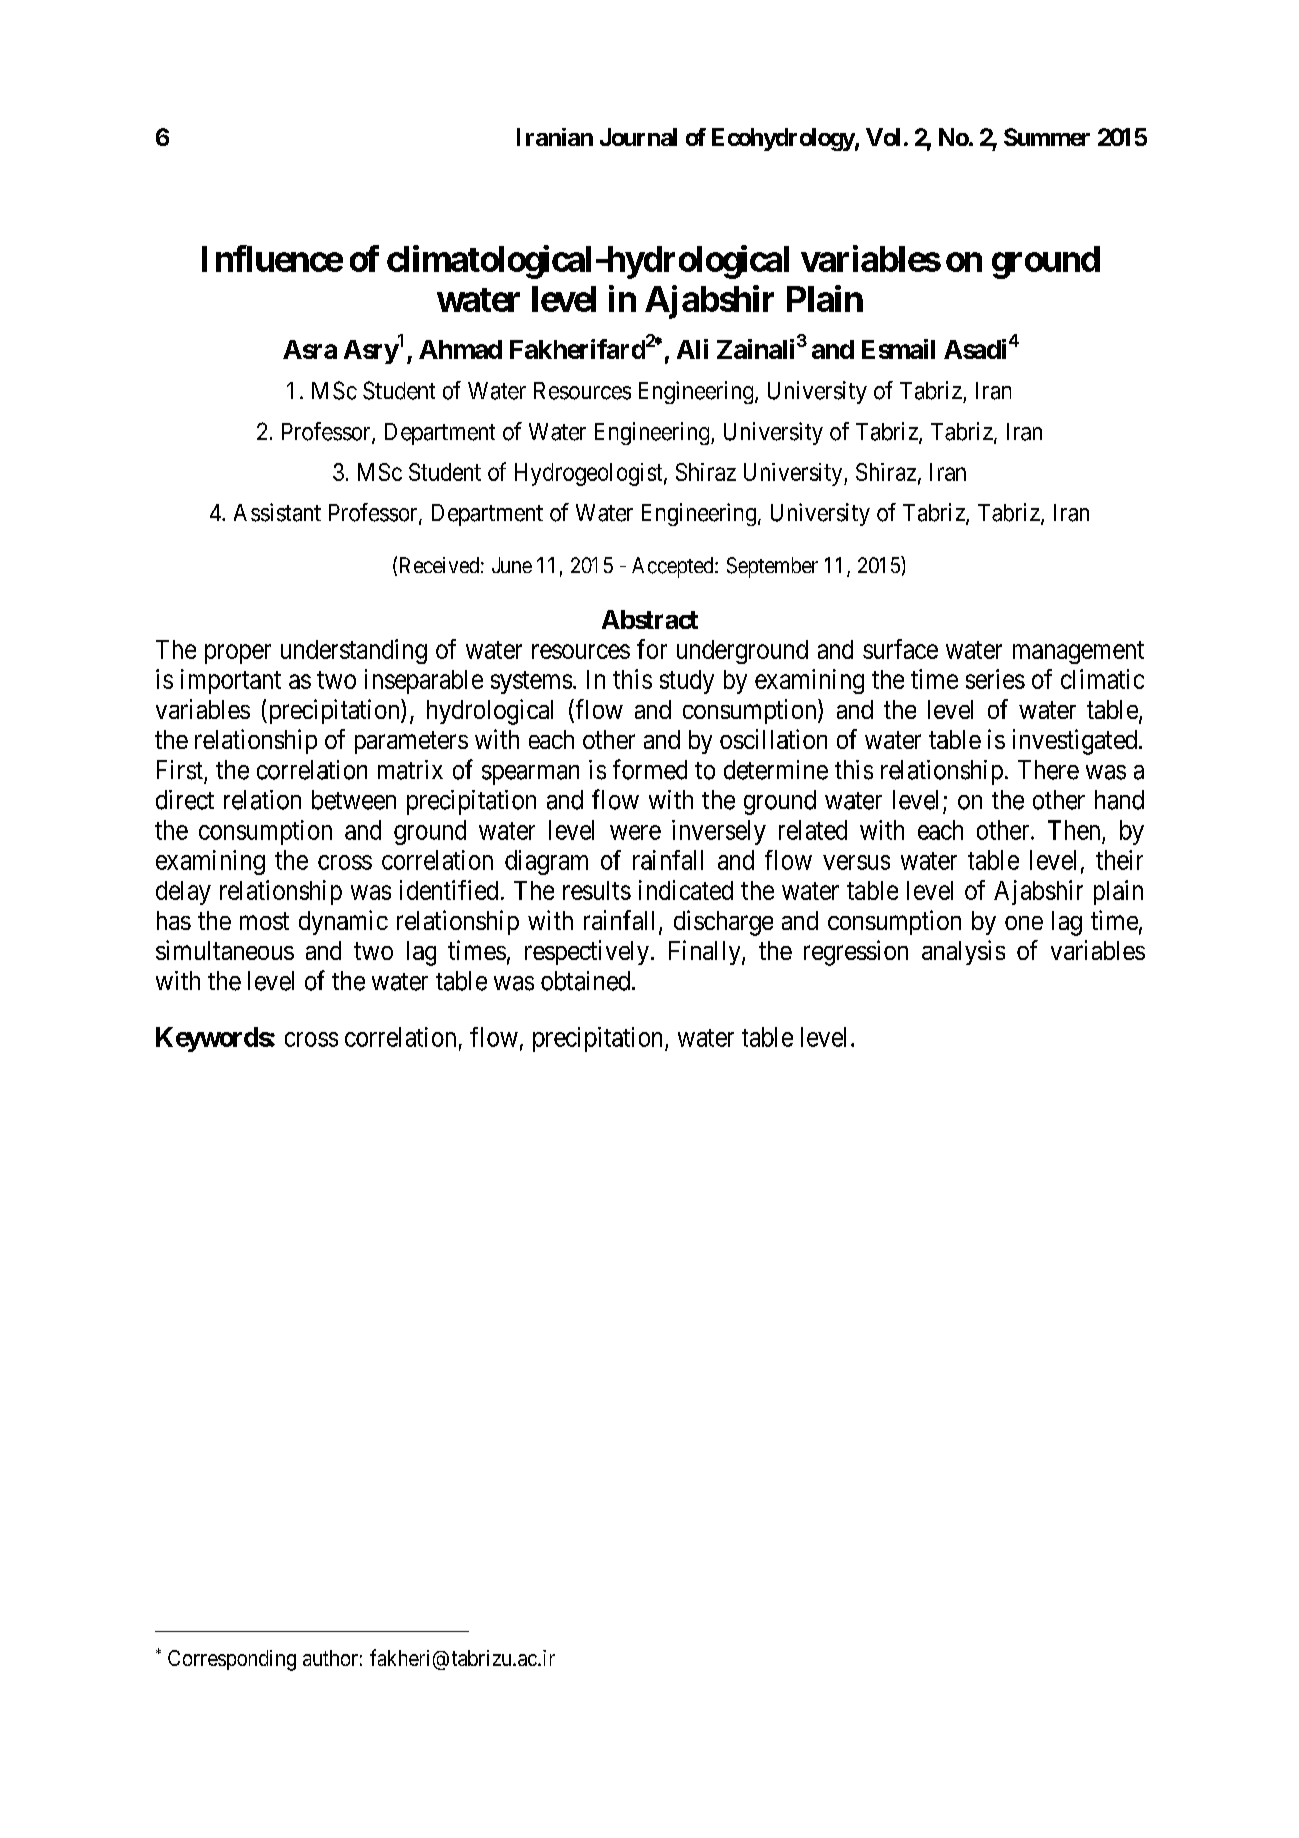  I want to click on regression, so click(856, 953).
